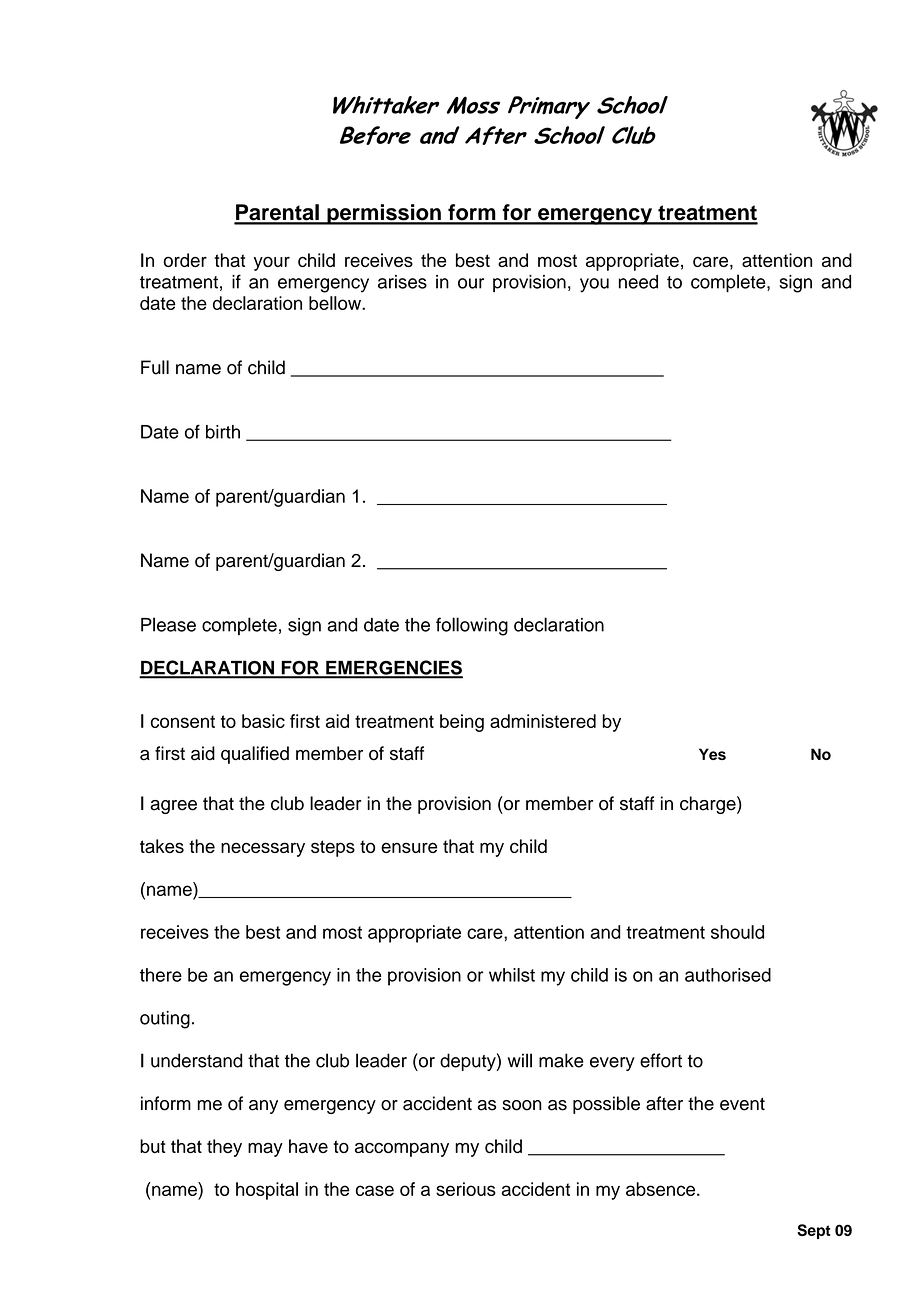 The image size is (924, 1308). I want to click on necessary, so click(263, 849).
